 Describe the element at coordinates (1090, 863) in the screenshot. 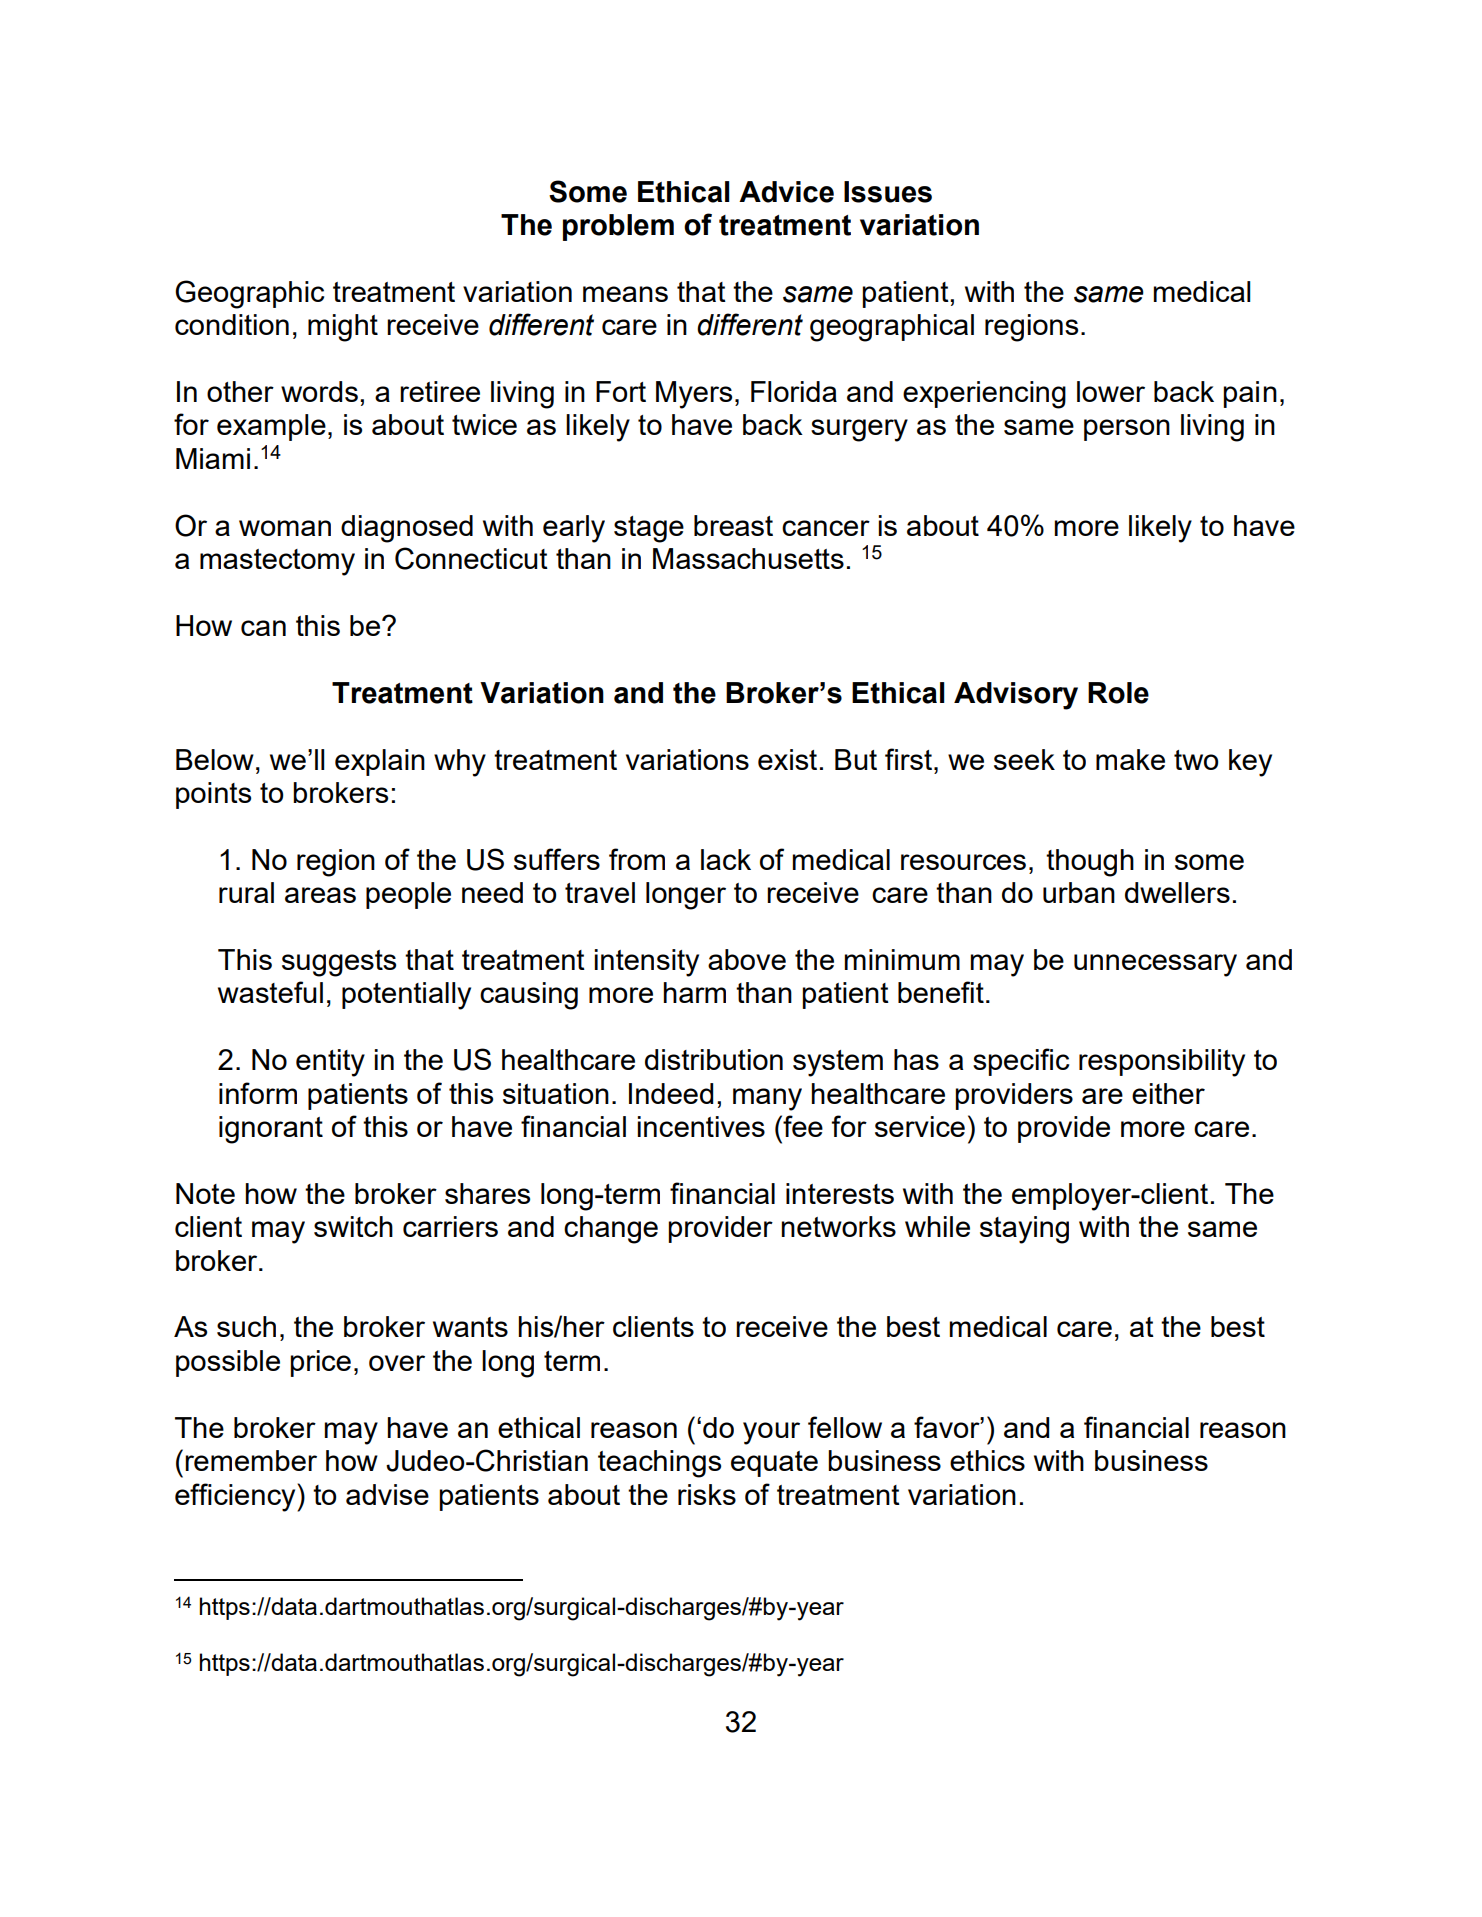

I see `though` at that location.
